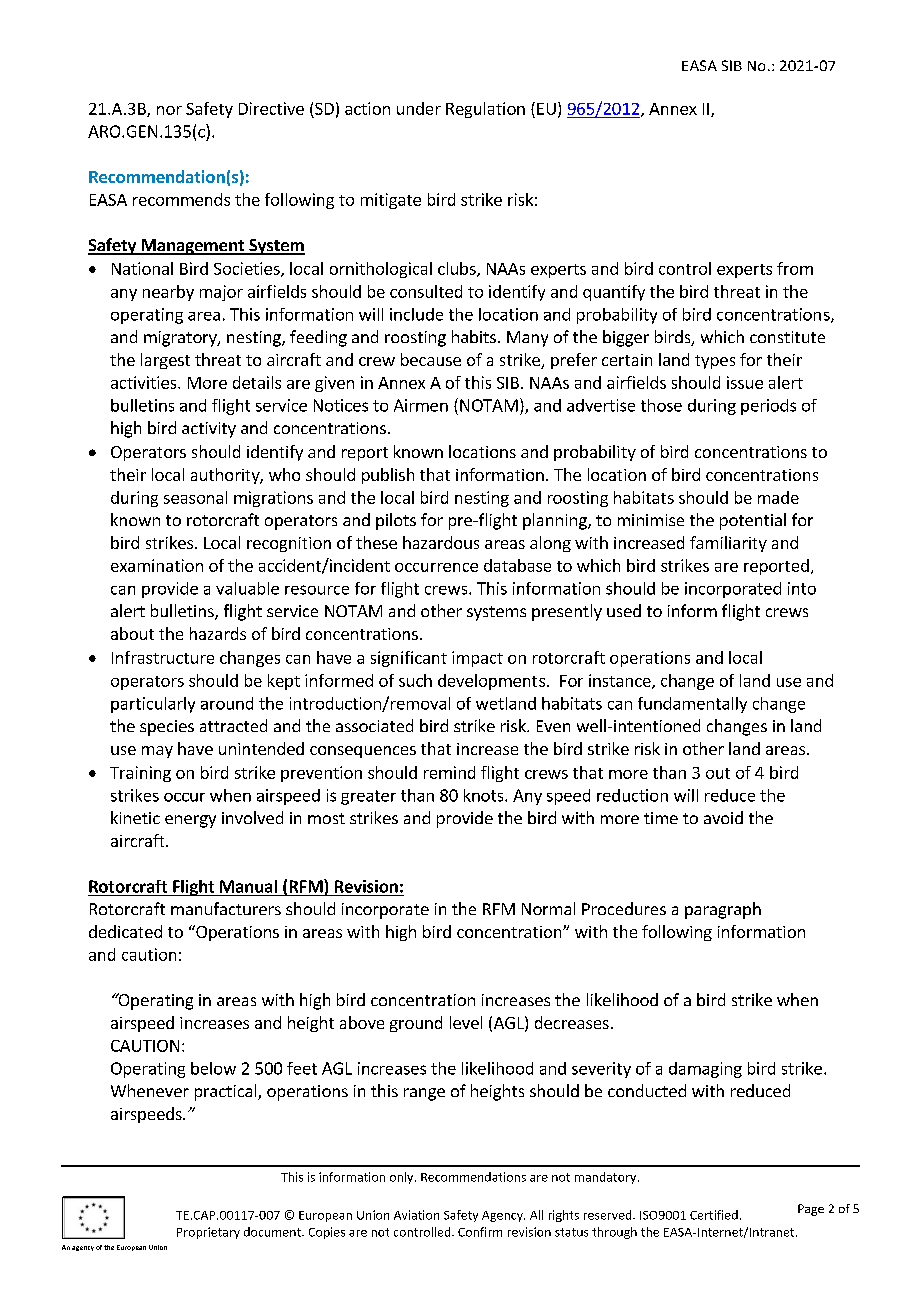  What do you see at coordinates (548, 908) in the screenshot?
I see `Normal` at bounding box center [548, 908].
